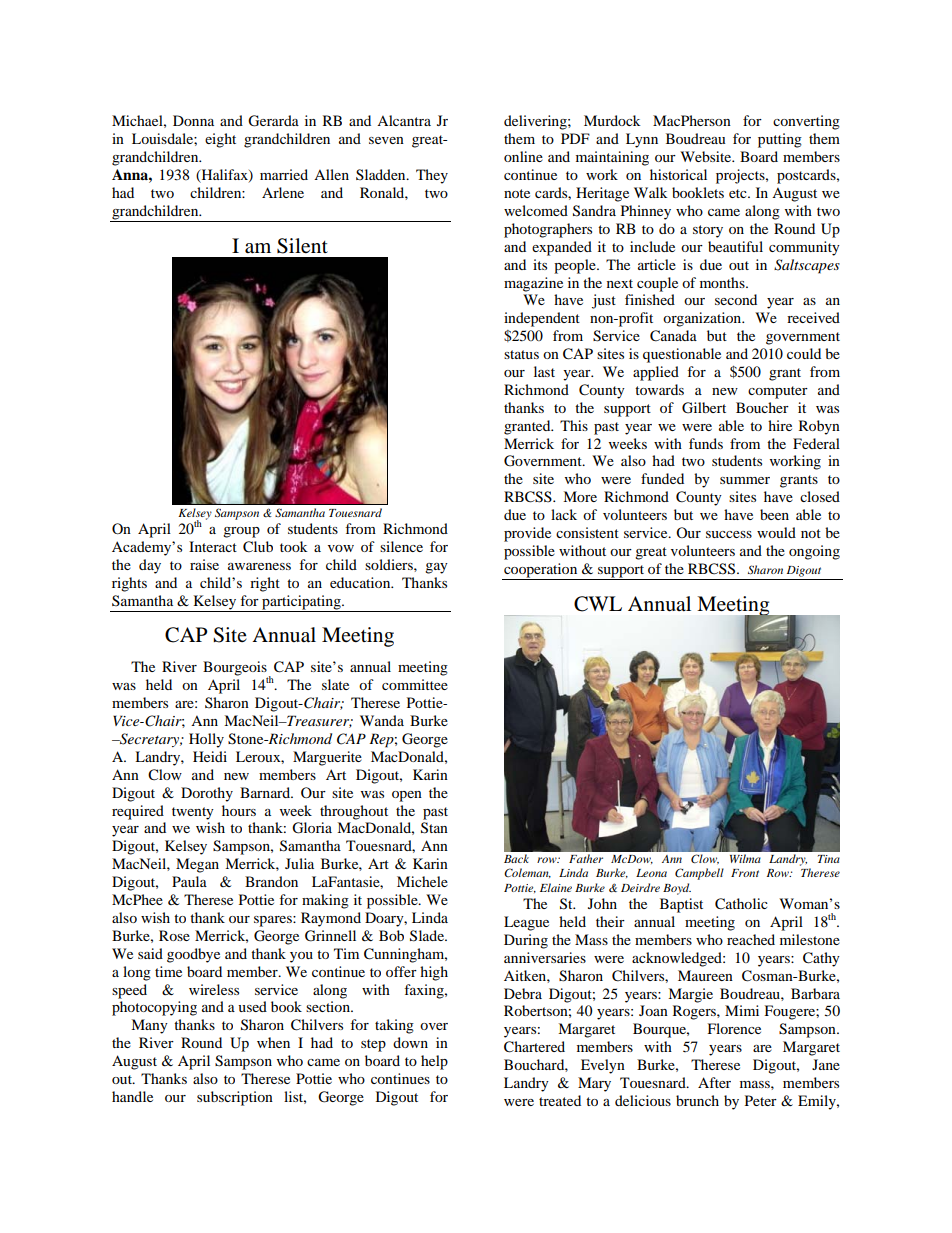 This screenshot has width=952, height=1233. What do you see at coordinates (523, 156) in the screenshot?
I see `online` at bounding box center [523, 156].
